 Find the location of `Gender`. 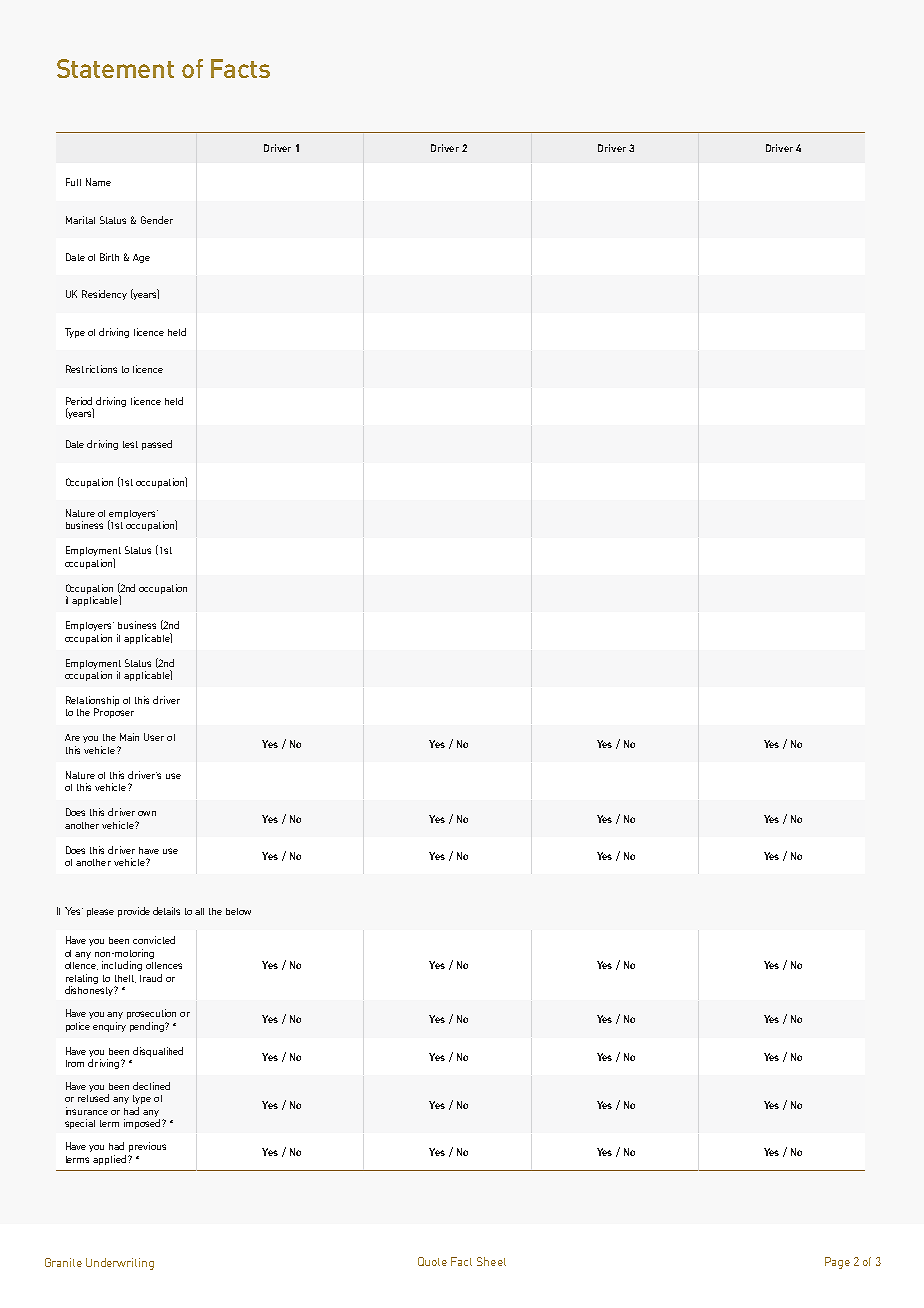

Gender is located at coordinates (157, 220).
